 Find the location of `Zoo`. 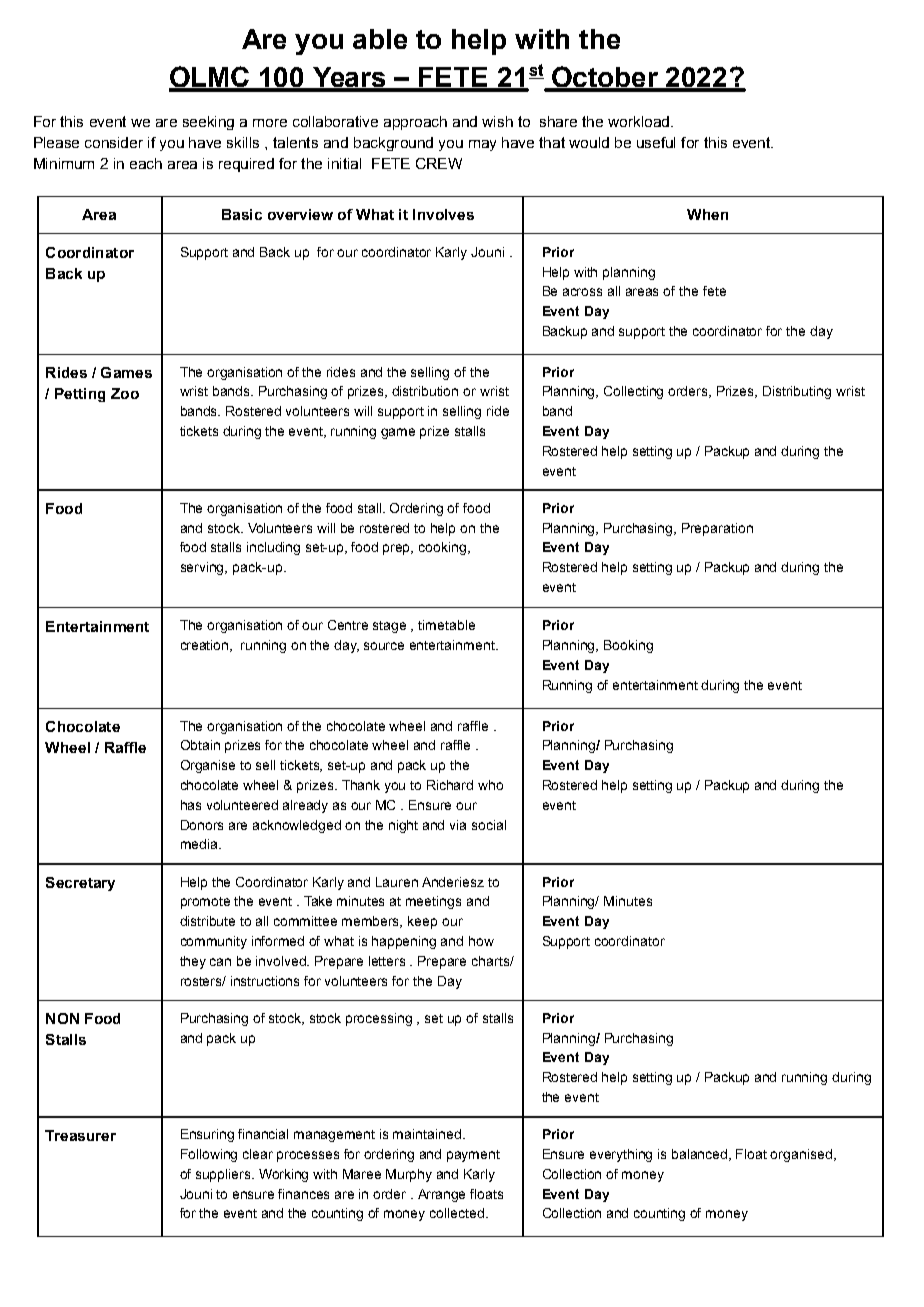

Zoo is located at coordinates (125, 393).
